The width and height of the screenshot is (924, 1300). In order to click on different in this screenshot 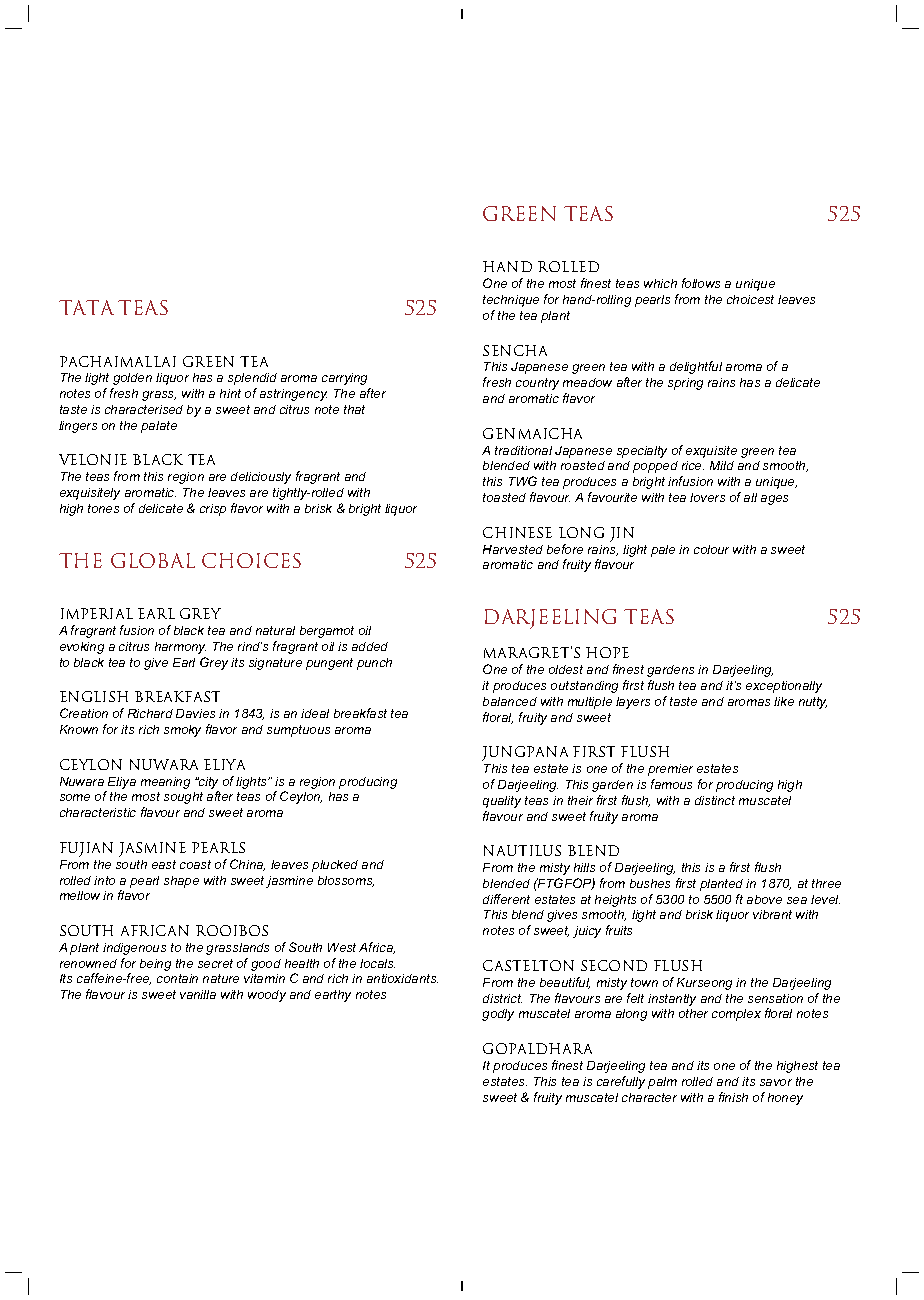, I will do `click(506, 899)`.
